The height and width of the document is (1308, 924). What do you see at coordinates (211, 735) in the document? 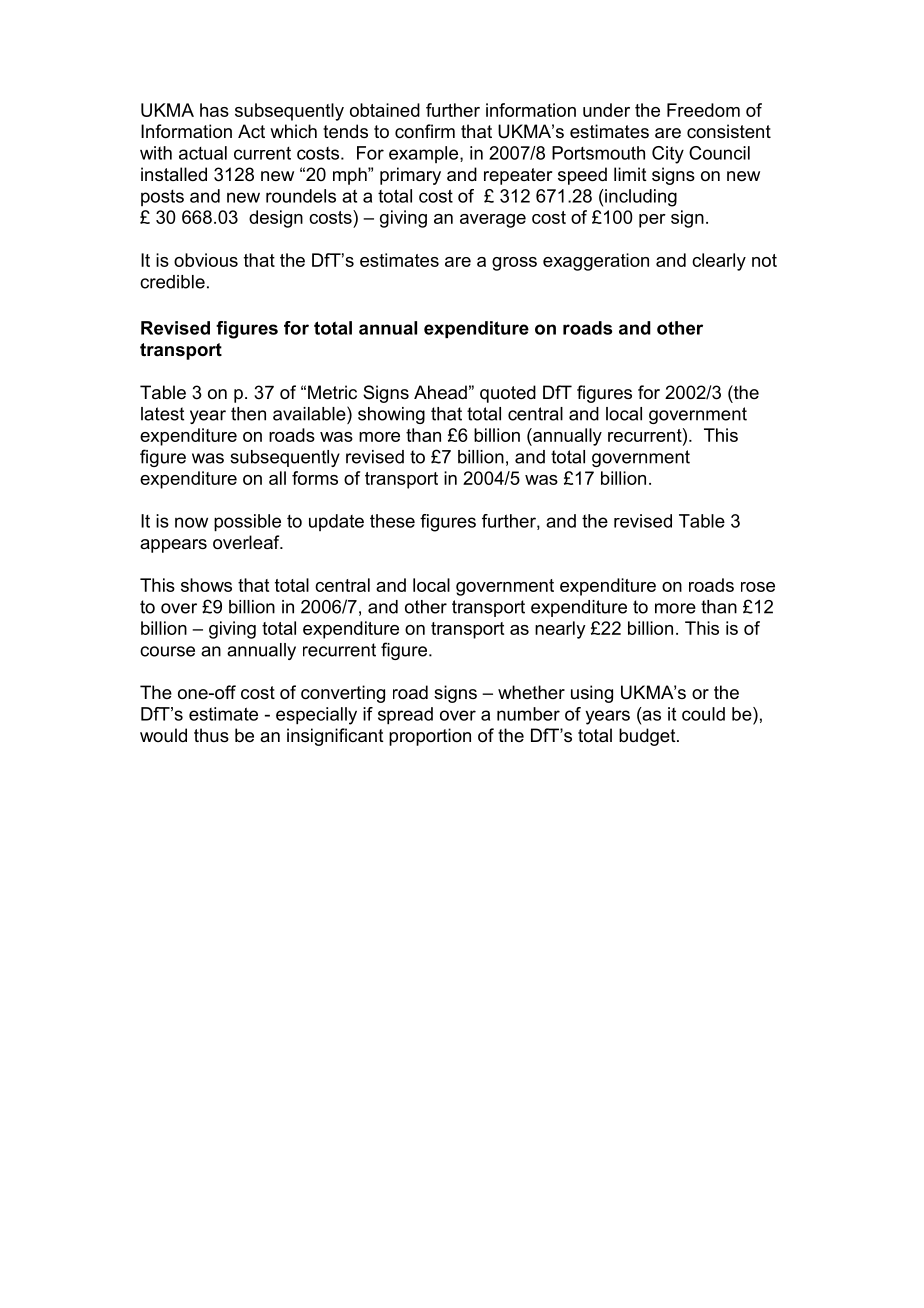
I see `thus` at bounding box center [211, 735].
